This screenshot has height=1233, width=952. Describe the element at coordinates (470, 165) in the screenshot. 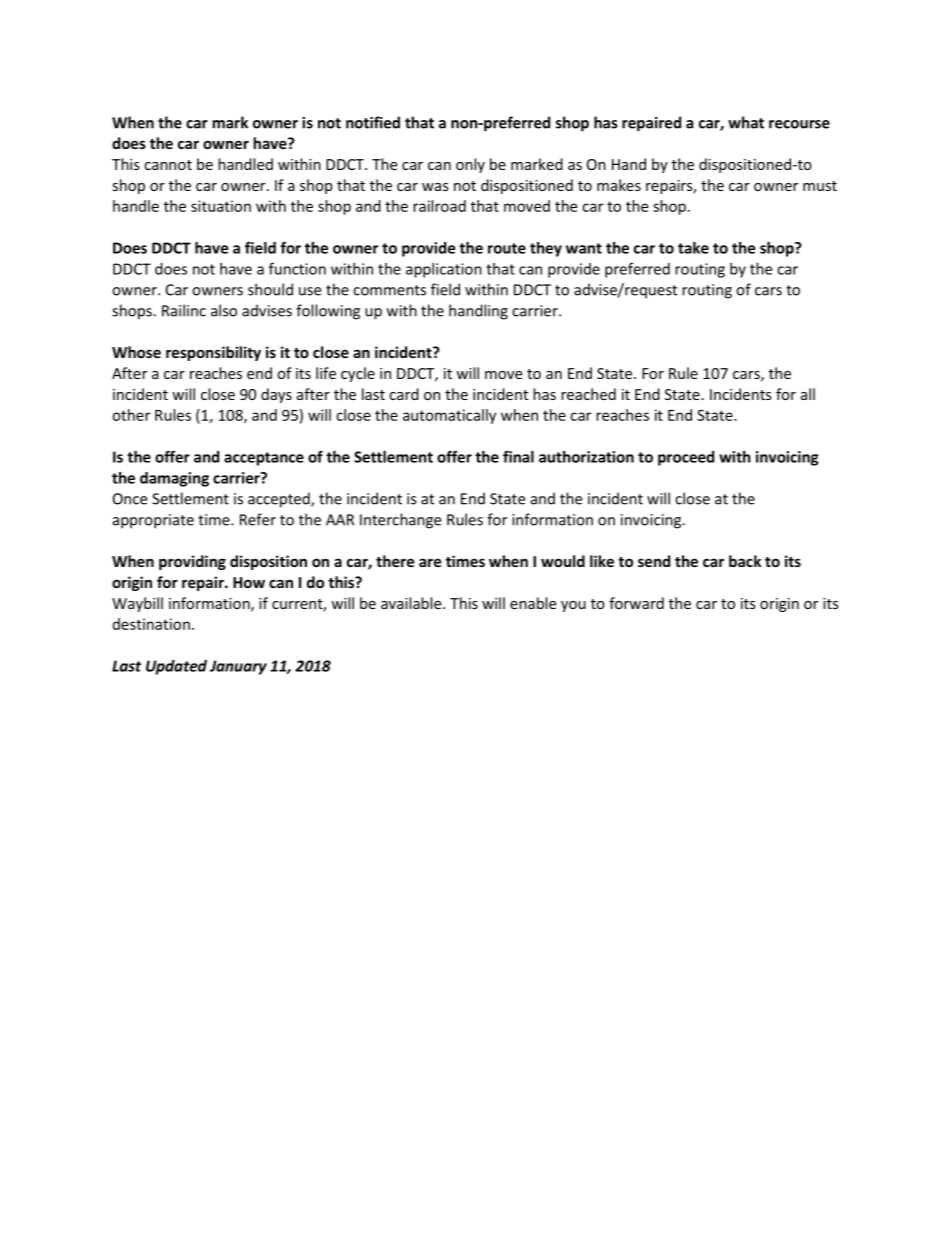

I see `only` at that location.
